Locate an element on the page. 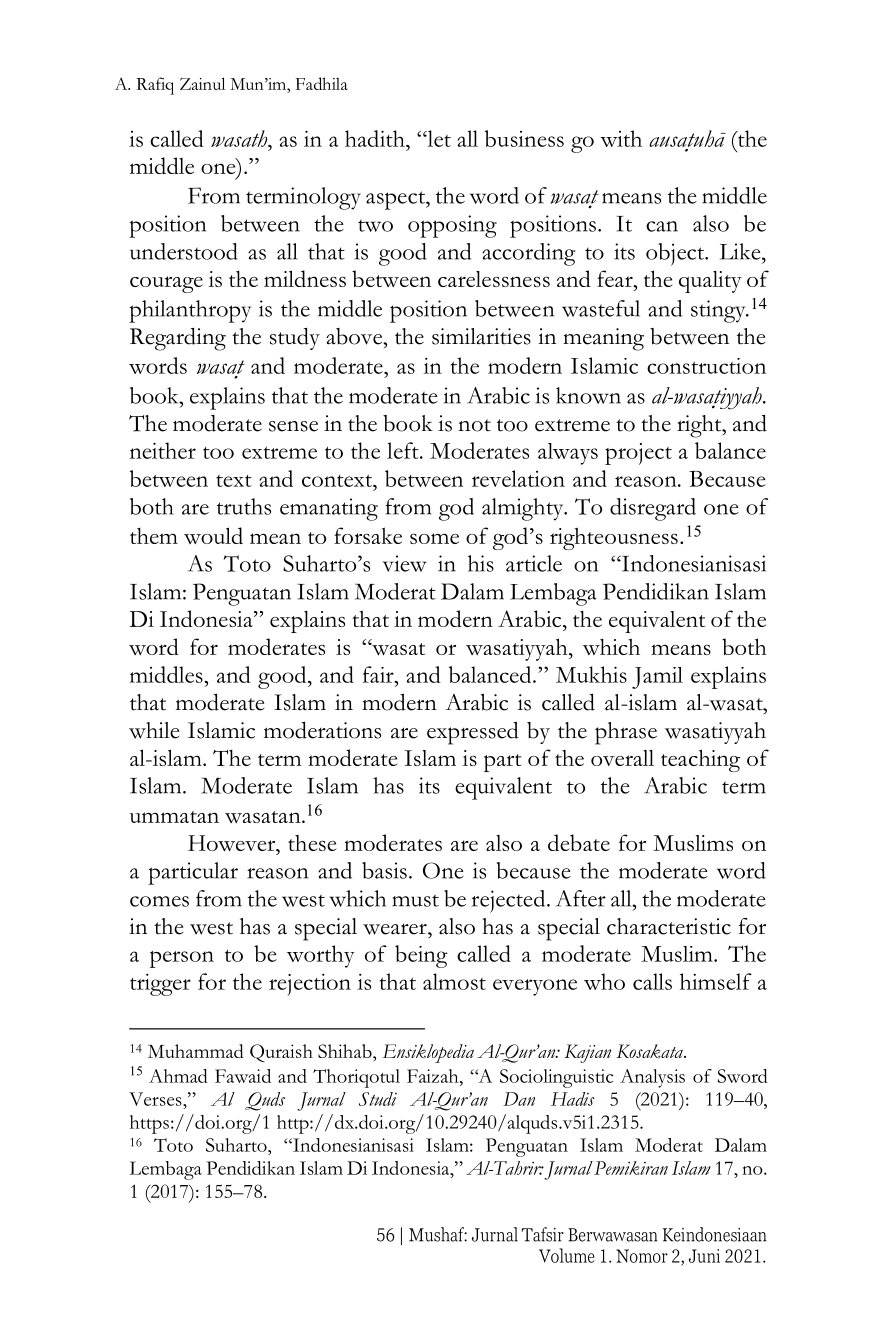  truths is located at coordinates (244, 506).
